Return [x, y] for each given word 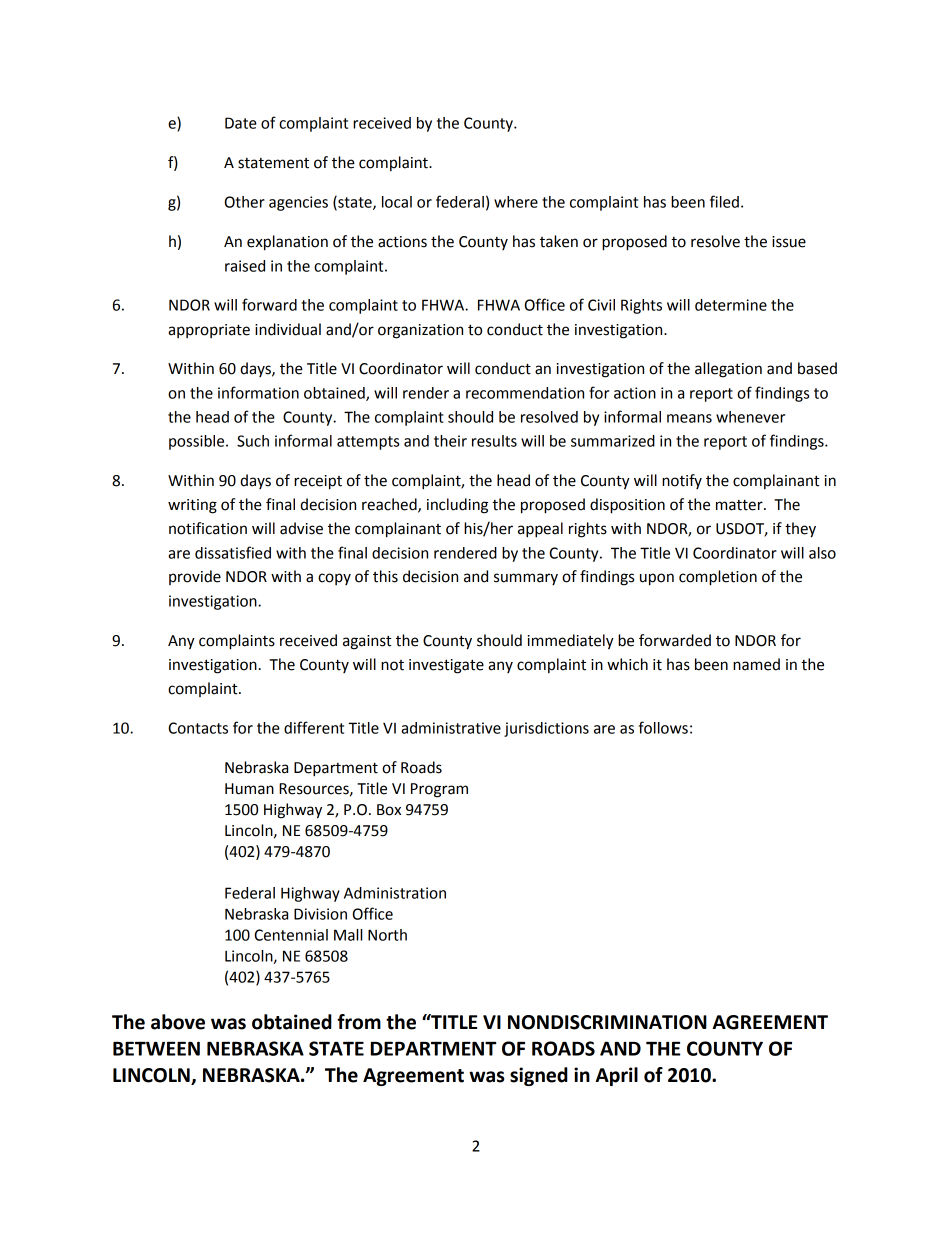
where [516, 202]
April [617, 1076]
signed [539, 1076]
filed [724, 201]
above [178, 1022]
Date [241, 123]
